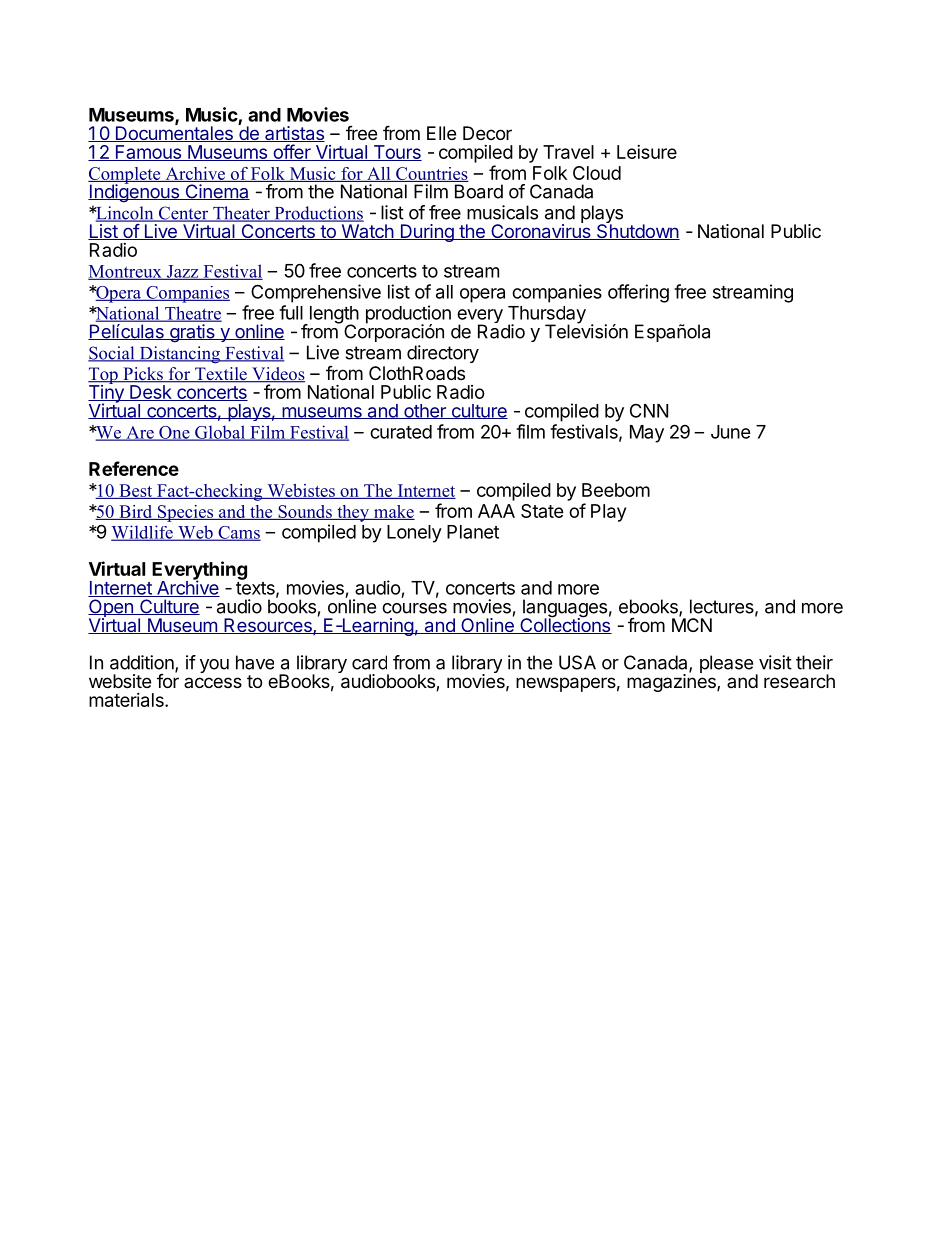  What do you see at coordinates (213, 682) in the page?
I see `access` at bounding box center [213, 682].
